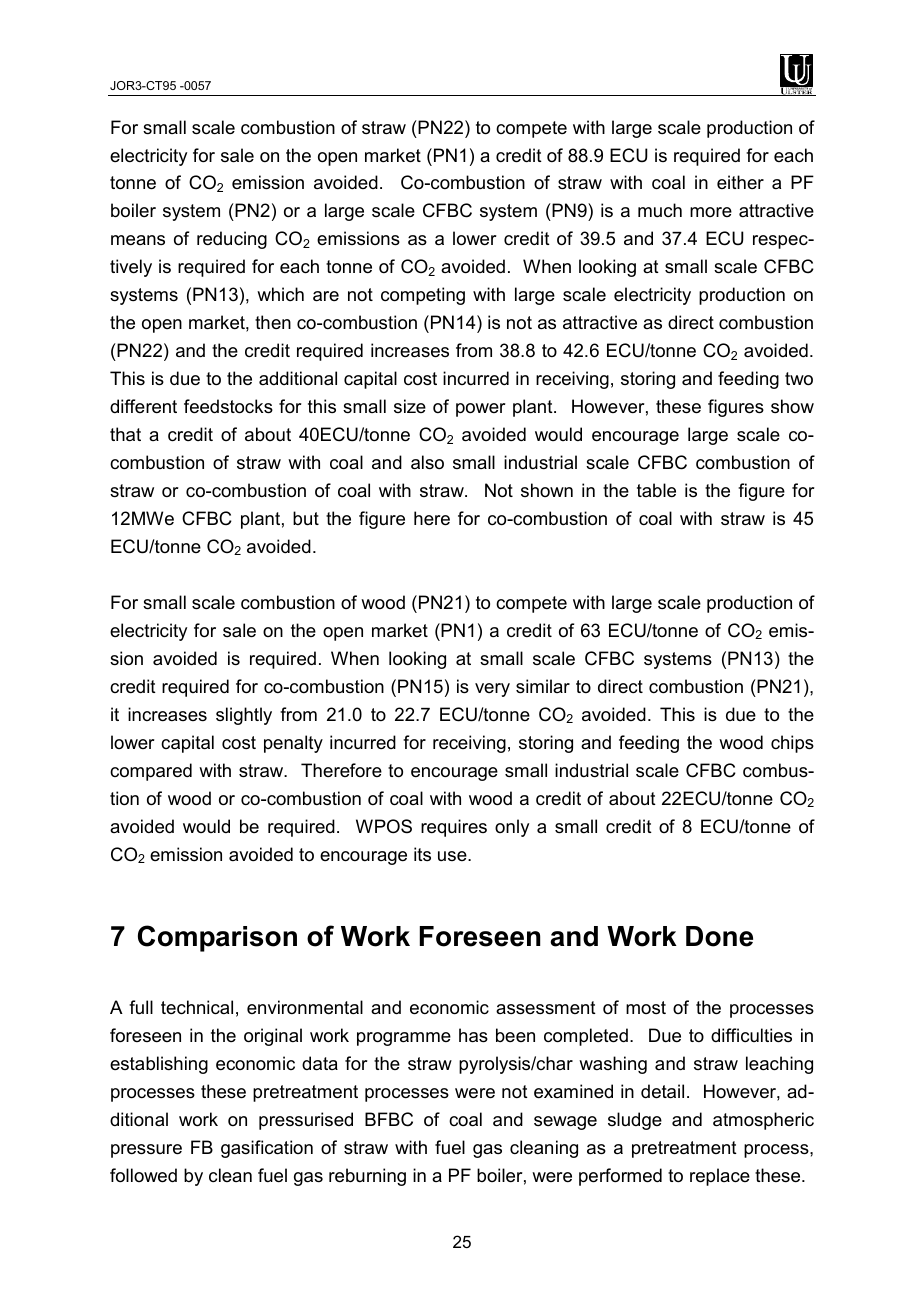 The width and height of the screenshot is (924, 1308). Describe the element at coordinates (427, 462) in the screenshot. I see `also` at that location.
